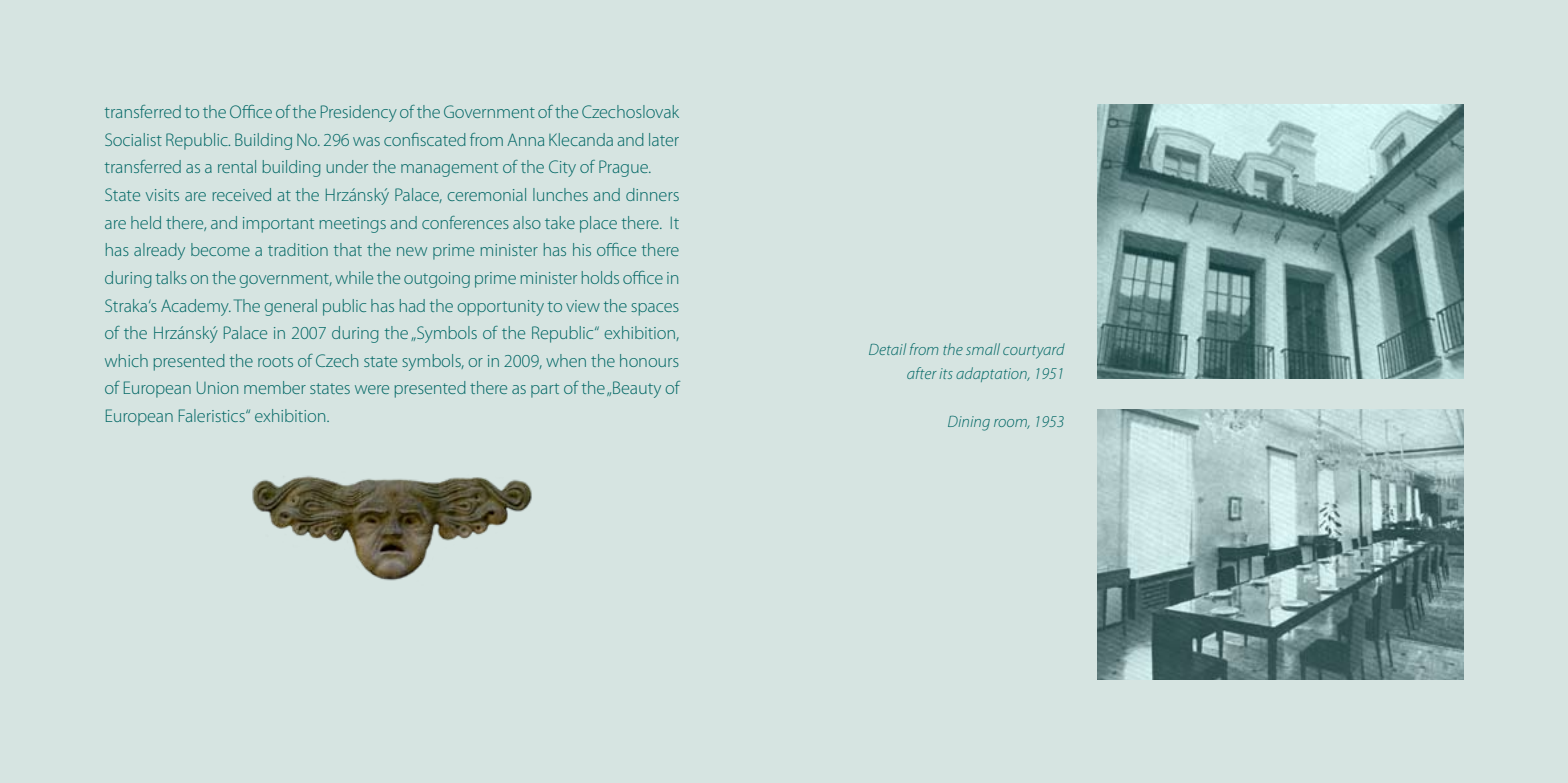 This screenshot has width=1568, height=783. What do you see at coordinates (359, 113) in the screenshot?
I see `Presidency` at bounding box center [359, 113].
